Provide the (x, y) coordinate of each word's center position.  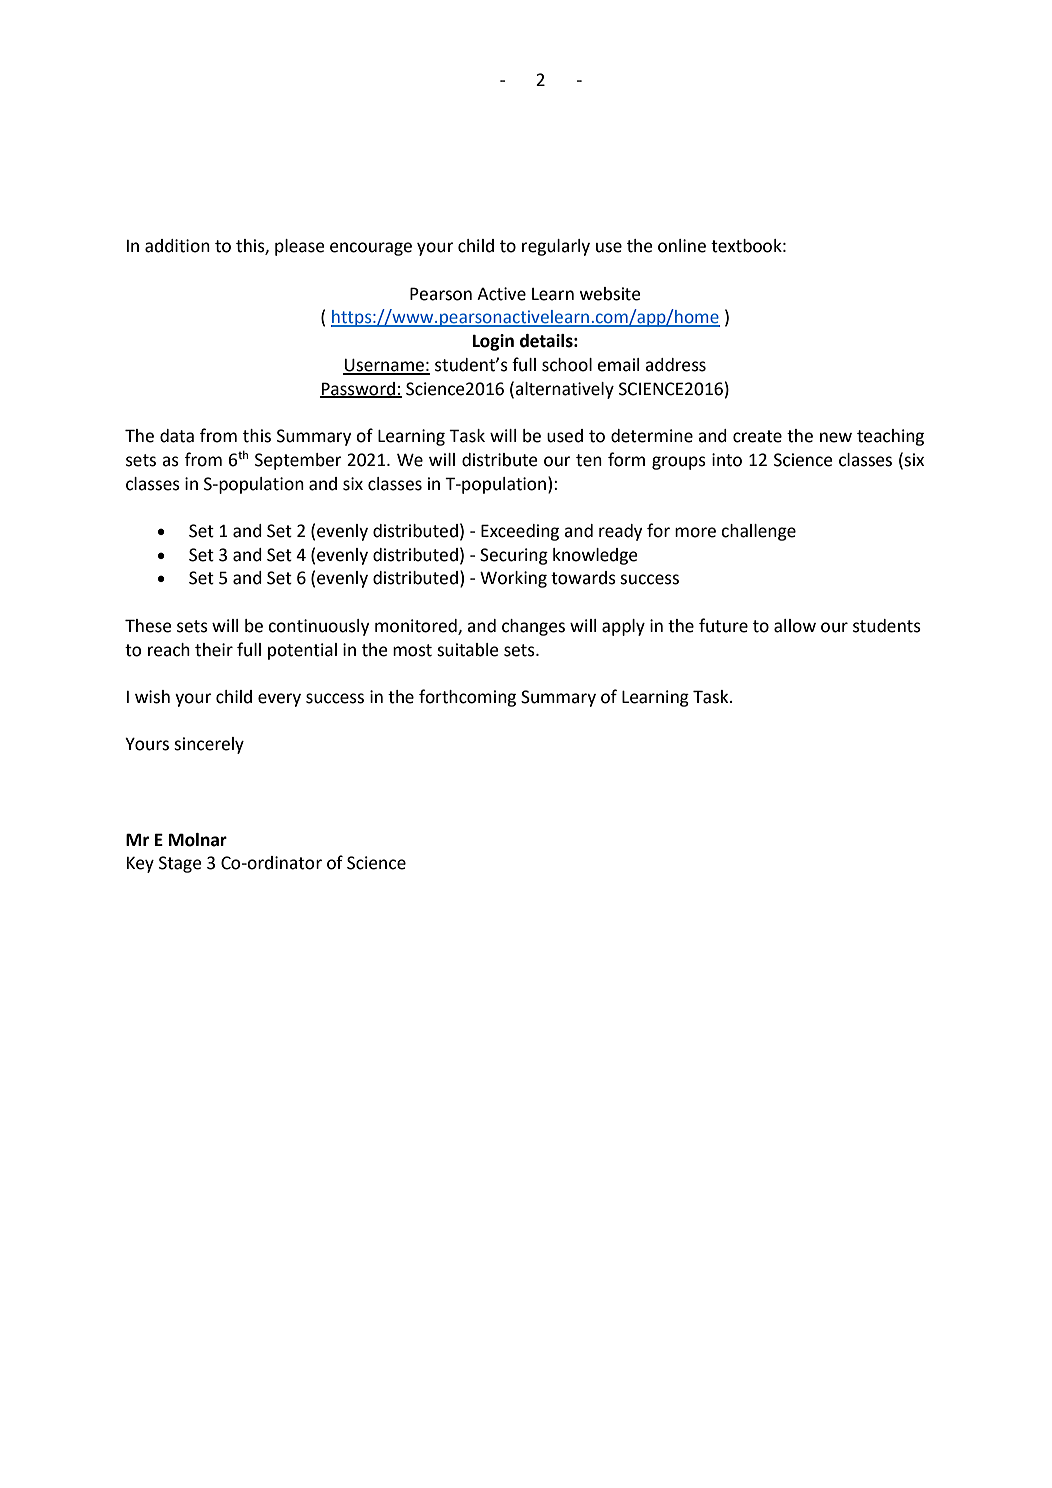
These (148, 626)
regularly (556, 247)
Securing (514, 556)
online (682, 246)
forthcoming (467, 698)
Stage (180, 864)
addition (177, 246)
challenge (758, 532)
